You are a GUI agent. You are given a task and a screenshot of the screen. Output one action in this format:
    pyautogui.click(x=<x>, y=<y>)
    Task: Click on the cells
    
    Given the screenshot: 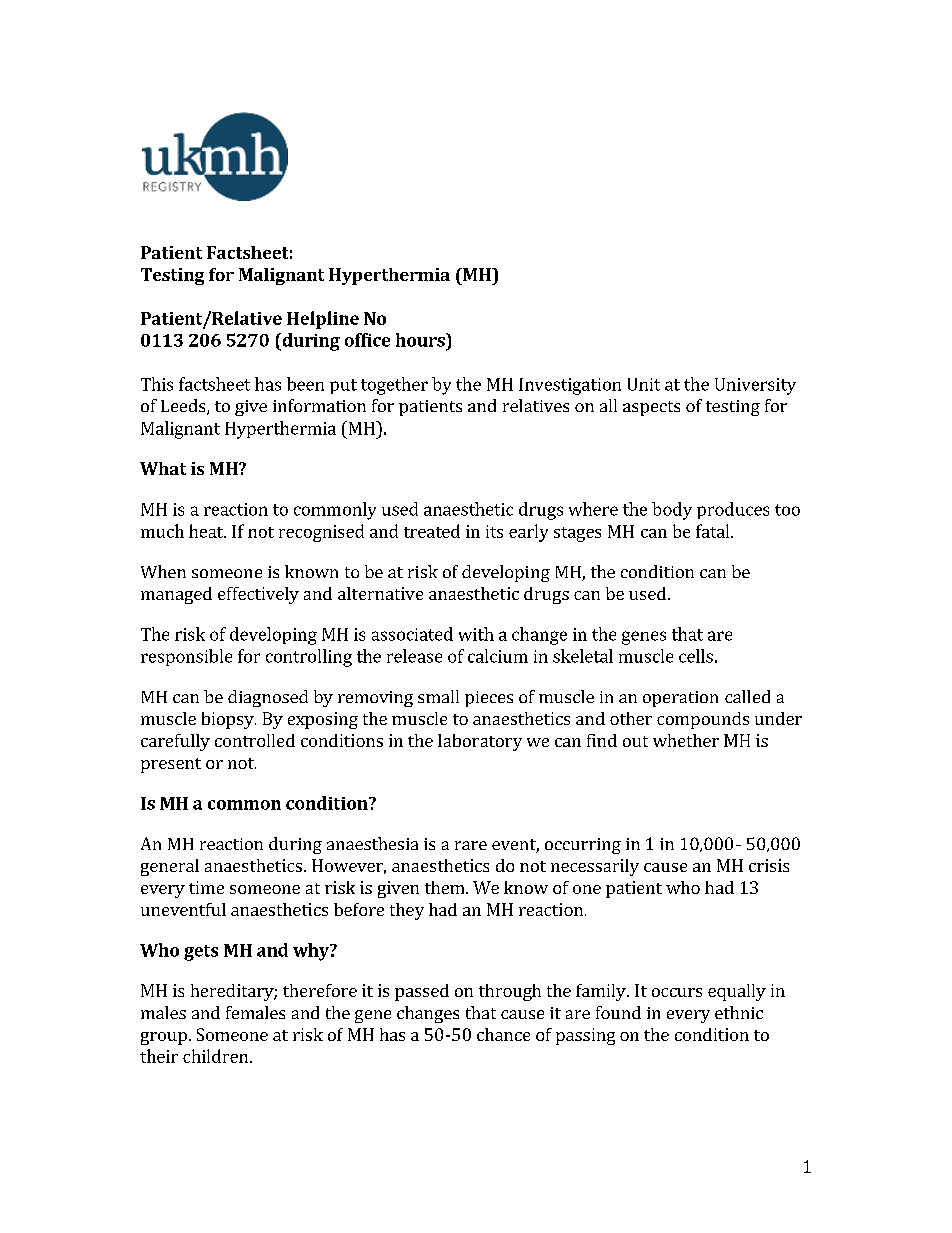 What is the action you would take?
    pyautogui.click(x=696, y=656)
